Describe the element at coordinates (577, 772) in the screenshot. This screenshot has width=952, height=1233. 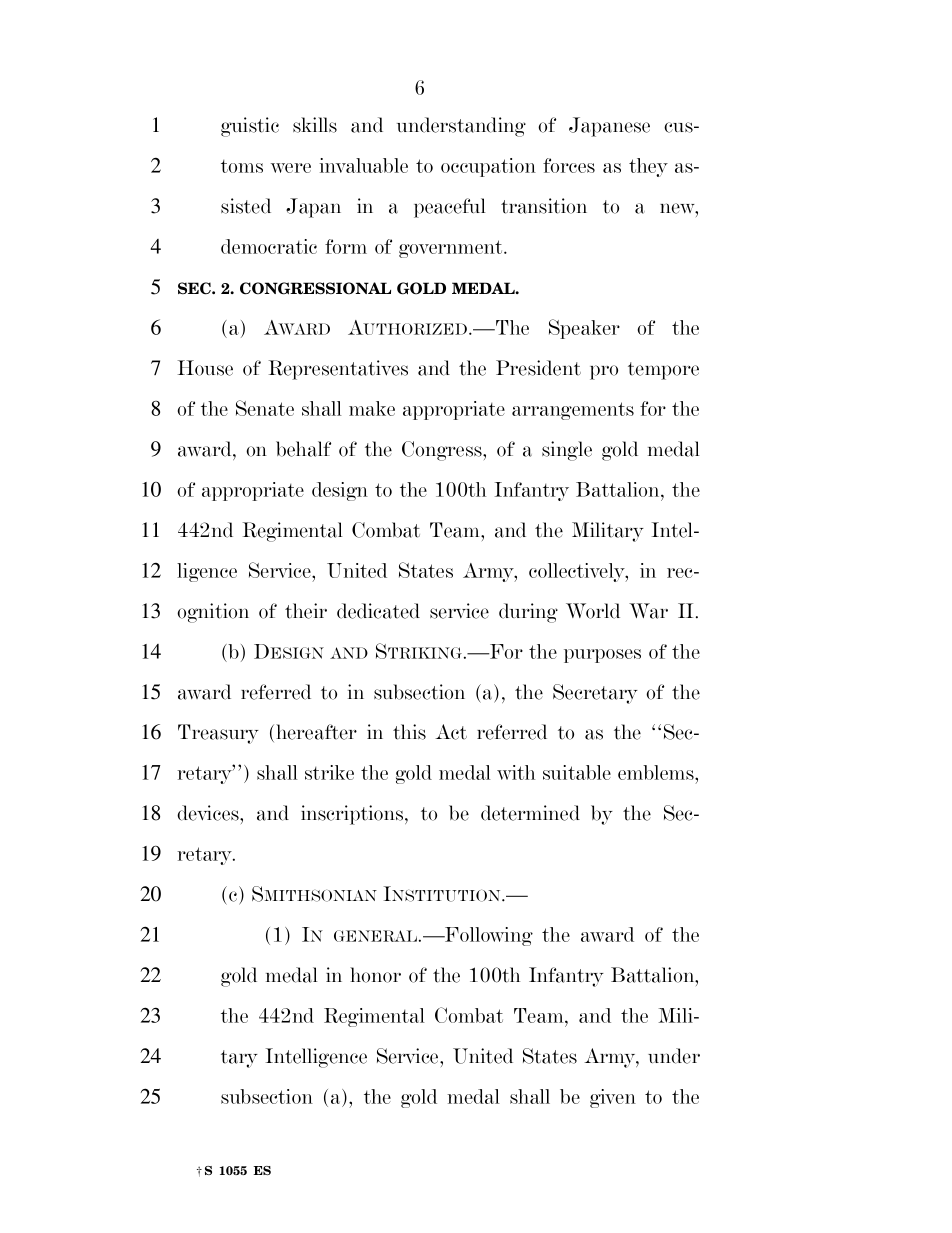
I see `suitable` at that location.
